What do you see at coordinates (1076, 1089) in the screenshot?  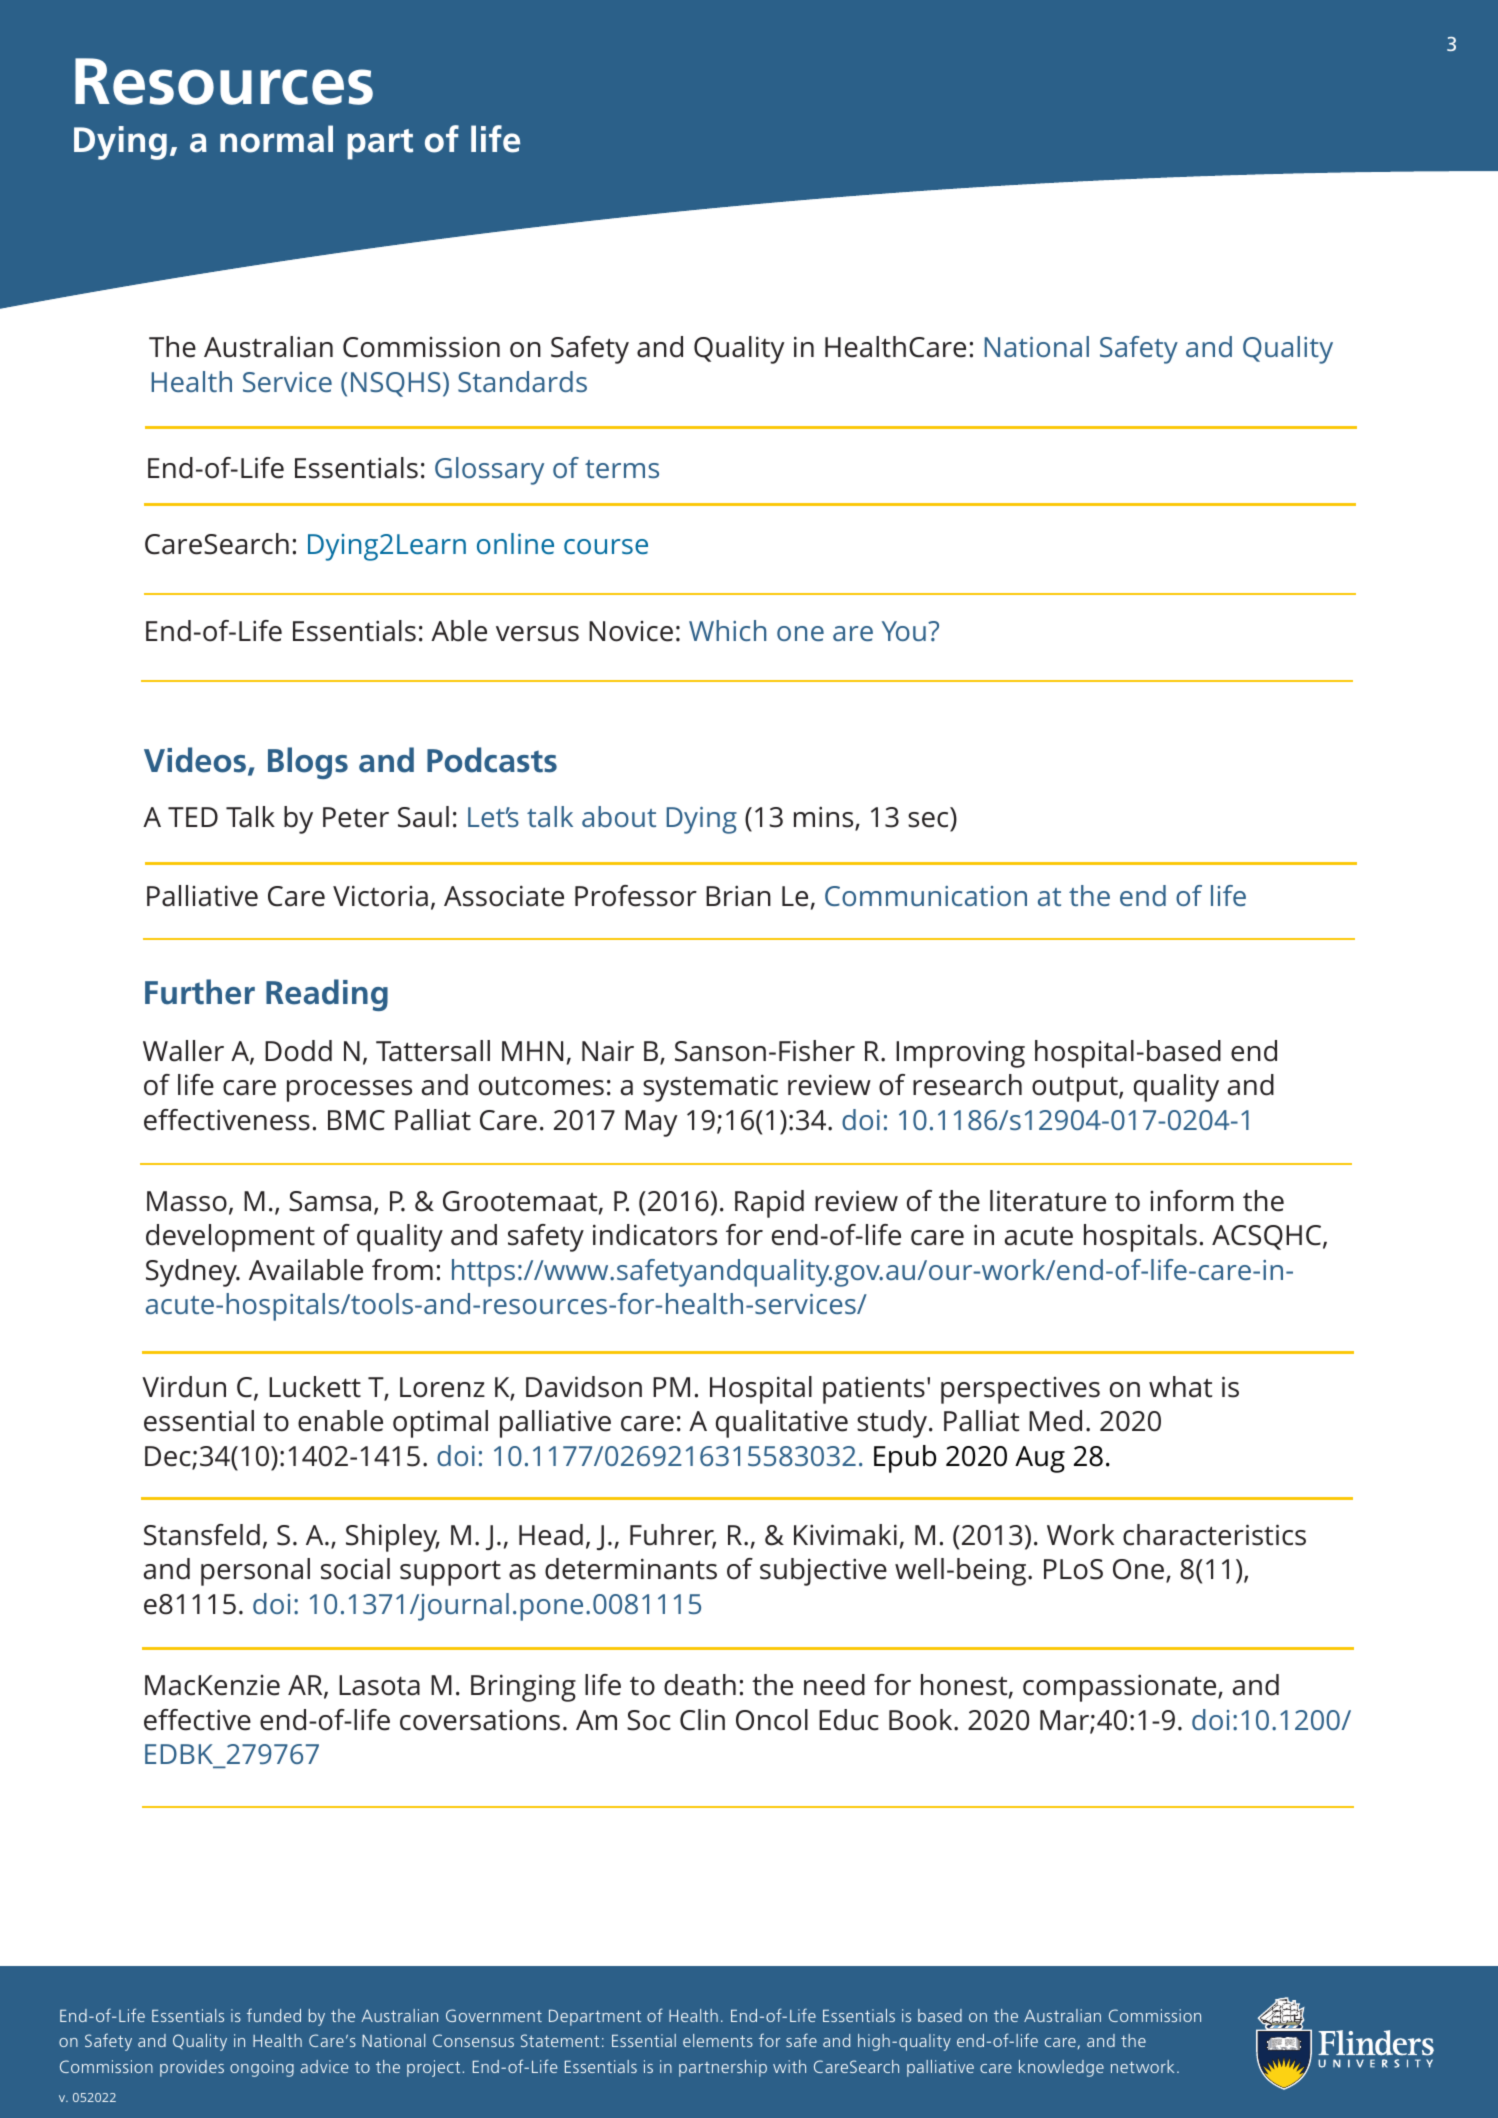 I see `output` at bounding box center [1076, 1089].
